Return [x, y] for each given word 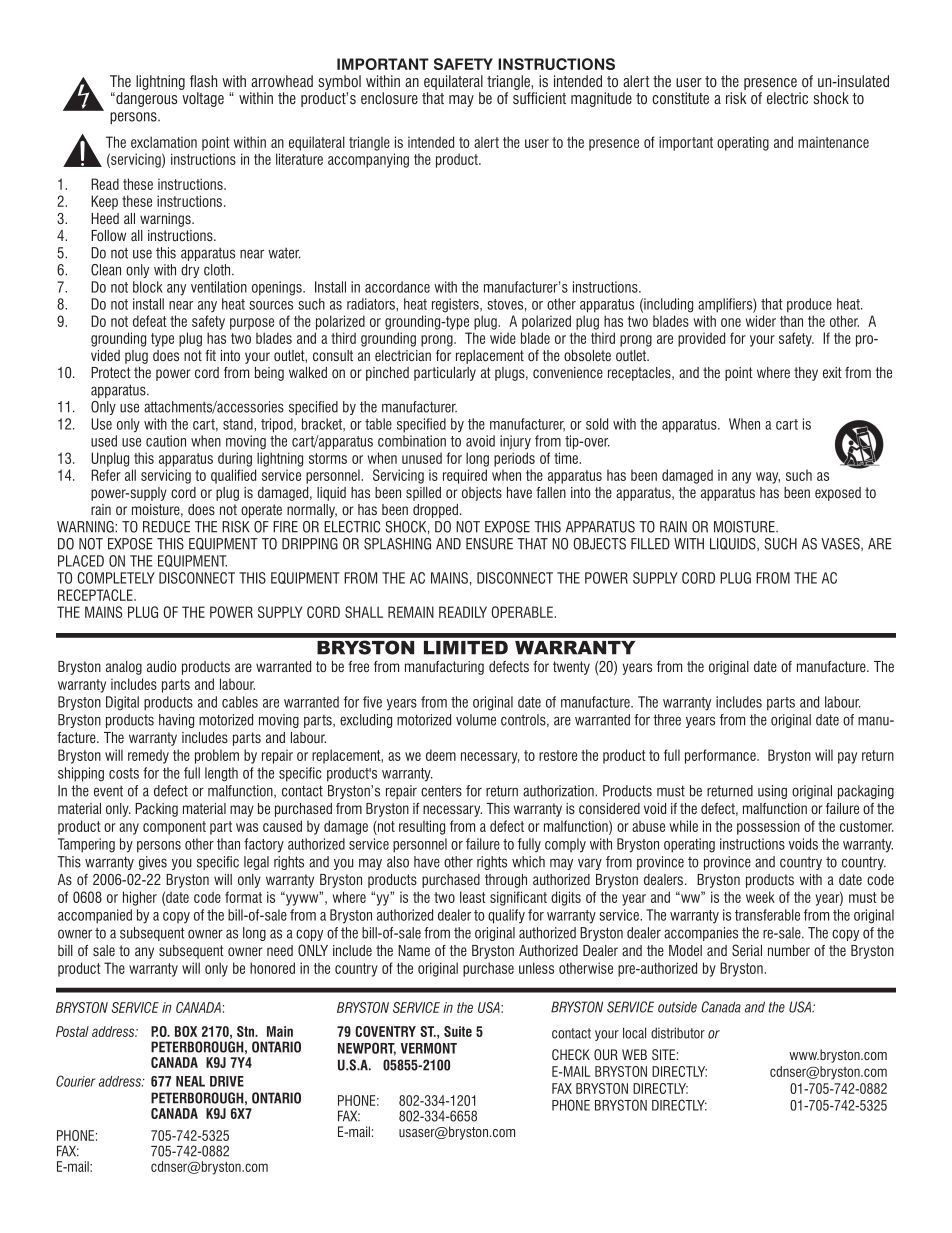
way [768, 478]
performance [721, 756]
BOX [186, 1031]
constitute [680, 98]
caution [166, 441]
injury [515, 442]
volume [476, 720]
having [176, 721]
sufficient [539, 98]
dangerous [145, 99]
